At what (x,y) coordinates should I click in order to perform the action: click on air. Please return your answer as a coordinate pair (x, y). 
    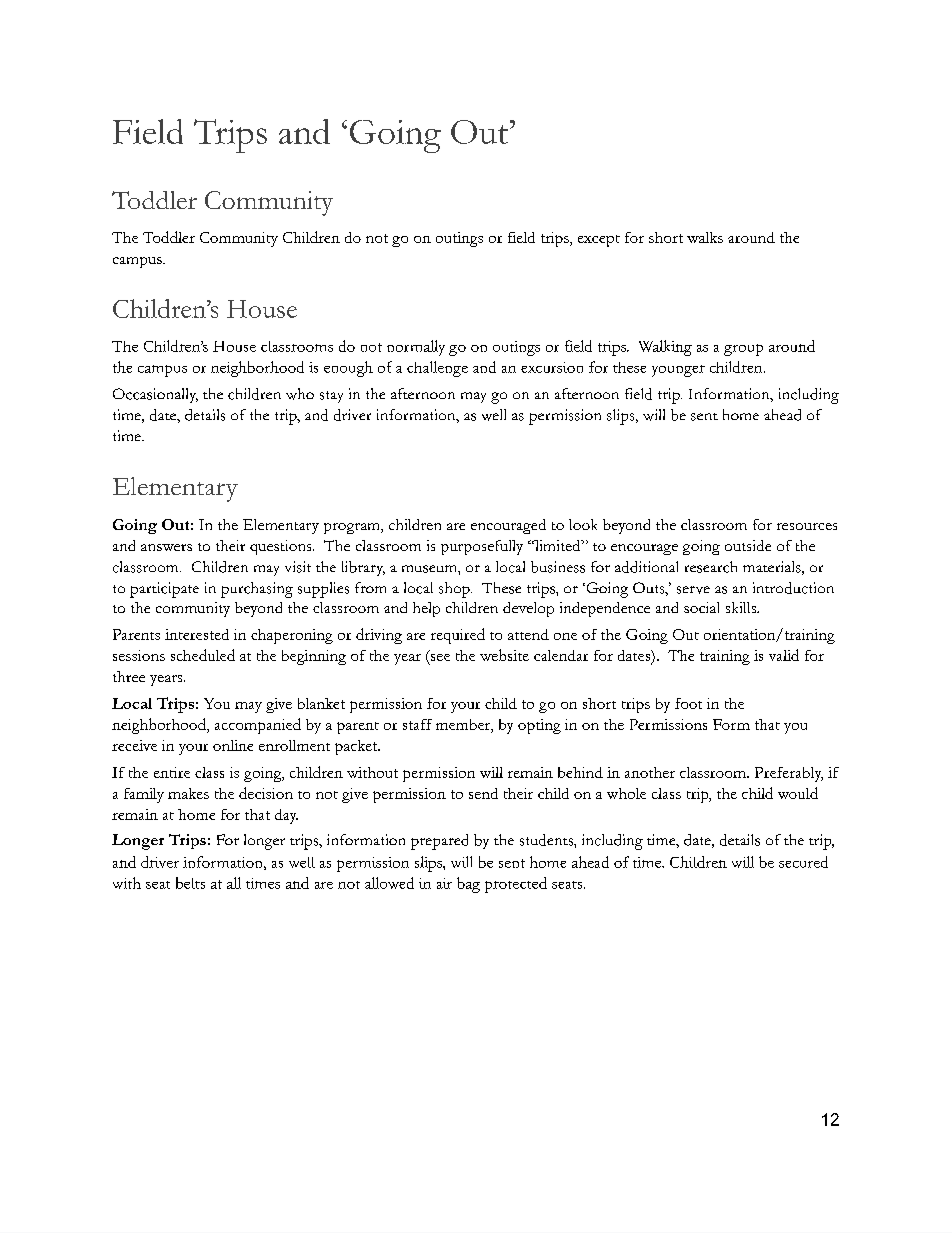
    Looking at the image, I should click on (444, 883).
